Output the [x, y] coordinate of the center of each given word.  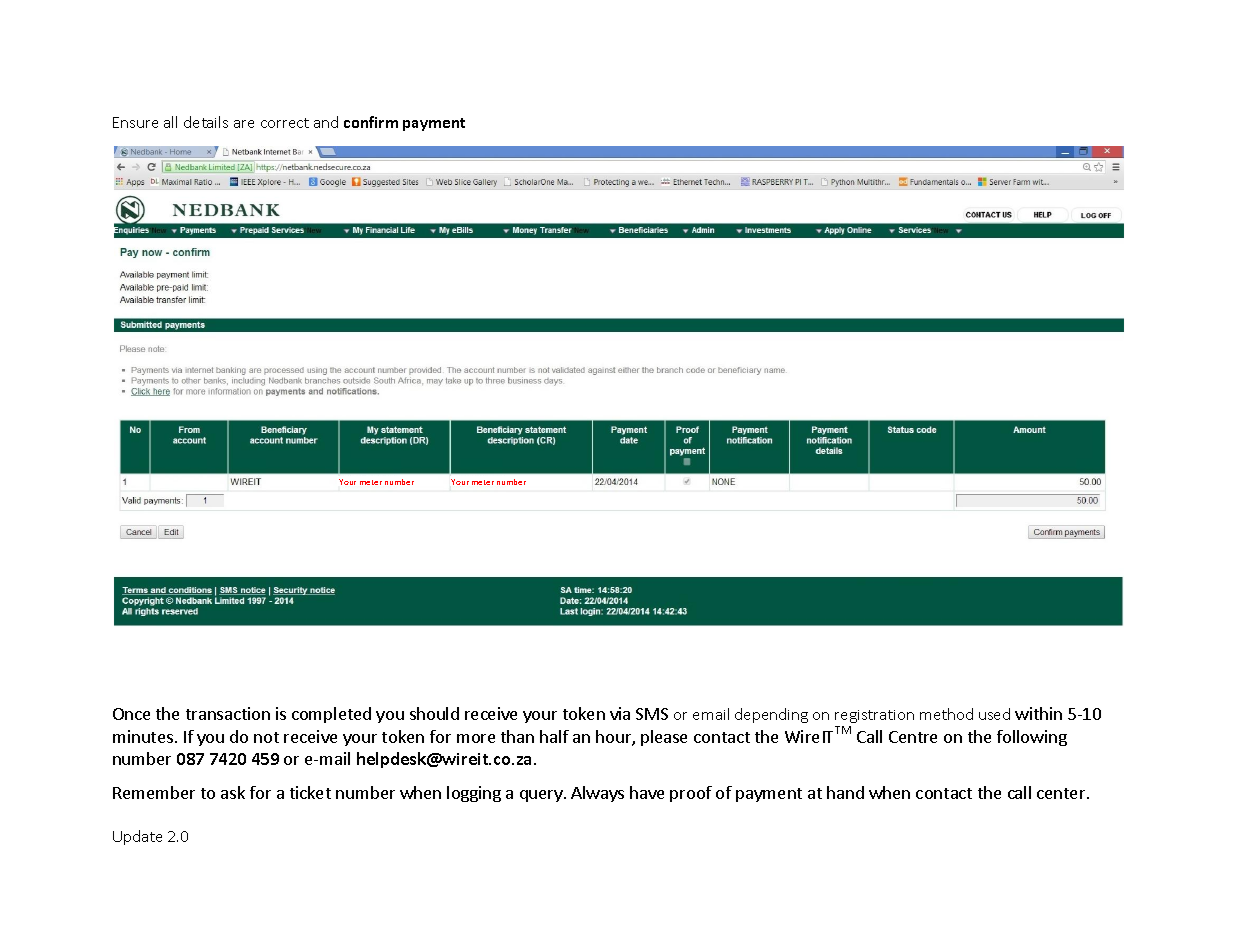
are [244, 124]
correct [285, 123]
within [1038, 713]
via [620, 713]
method [946, 714]
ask [233, 792]
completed [331, 715]
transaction [228, 713]
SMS [652, 714]
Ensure [135, 122]
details [206, 122]
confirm [371, 122]
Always [597, 794]
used [994, 714]
